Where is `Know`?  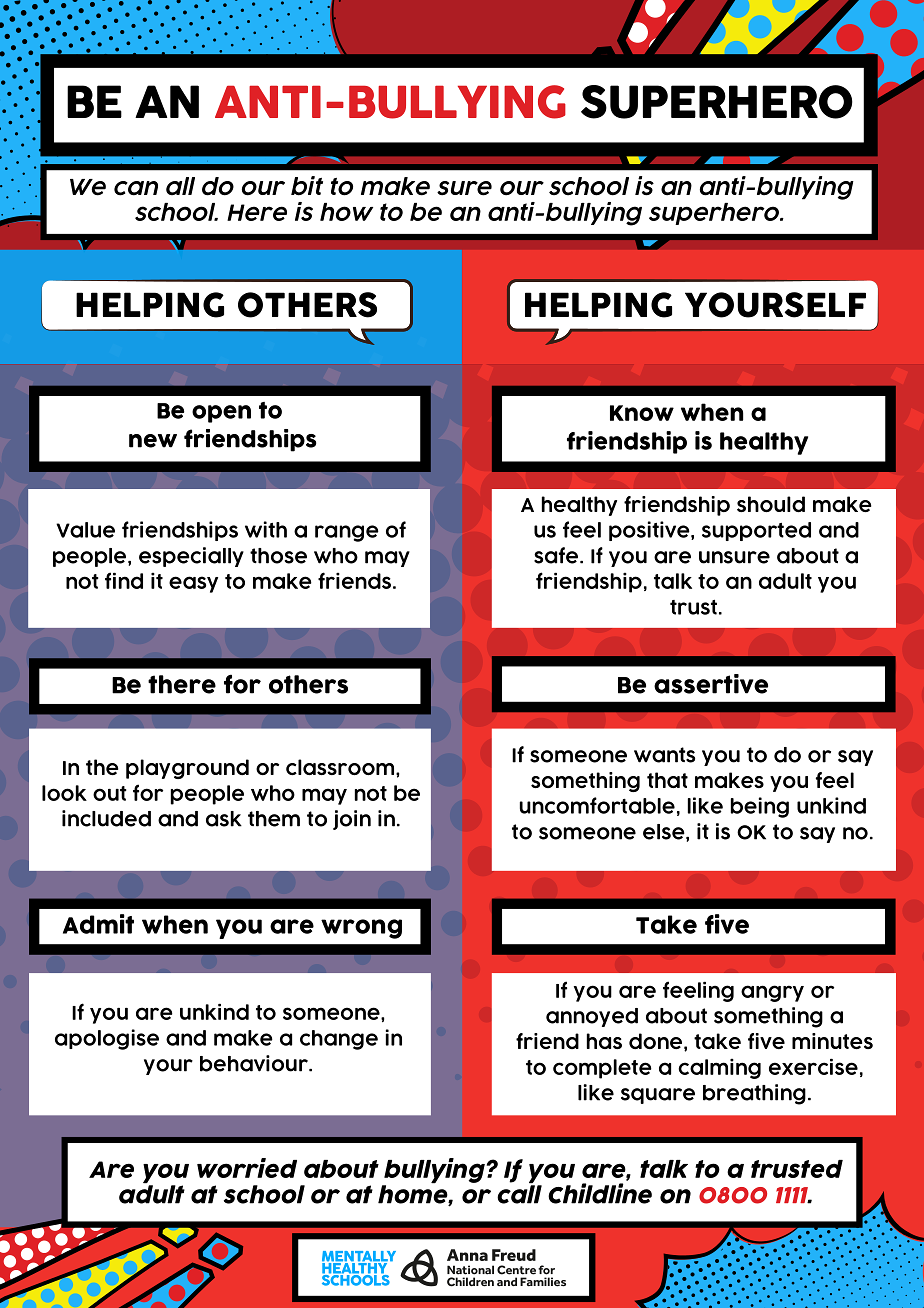 Know is located at coordinates (642, 413).
